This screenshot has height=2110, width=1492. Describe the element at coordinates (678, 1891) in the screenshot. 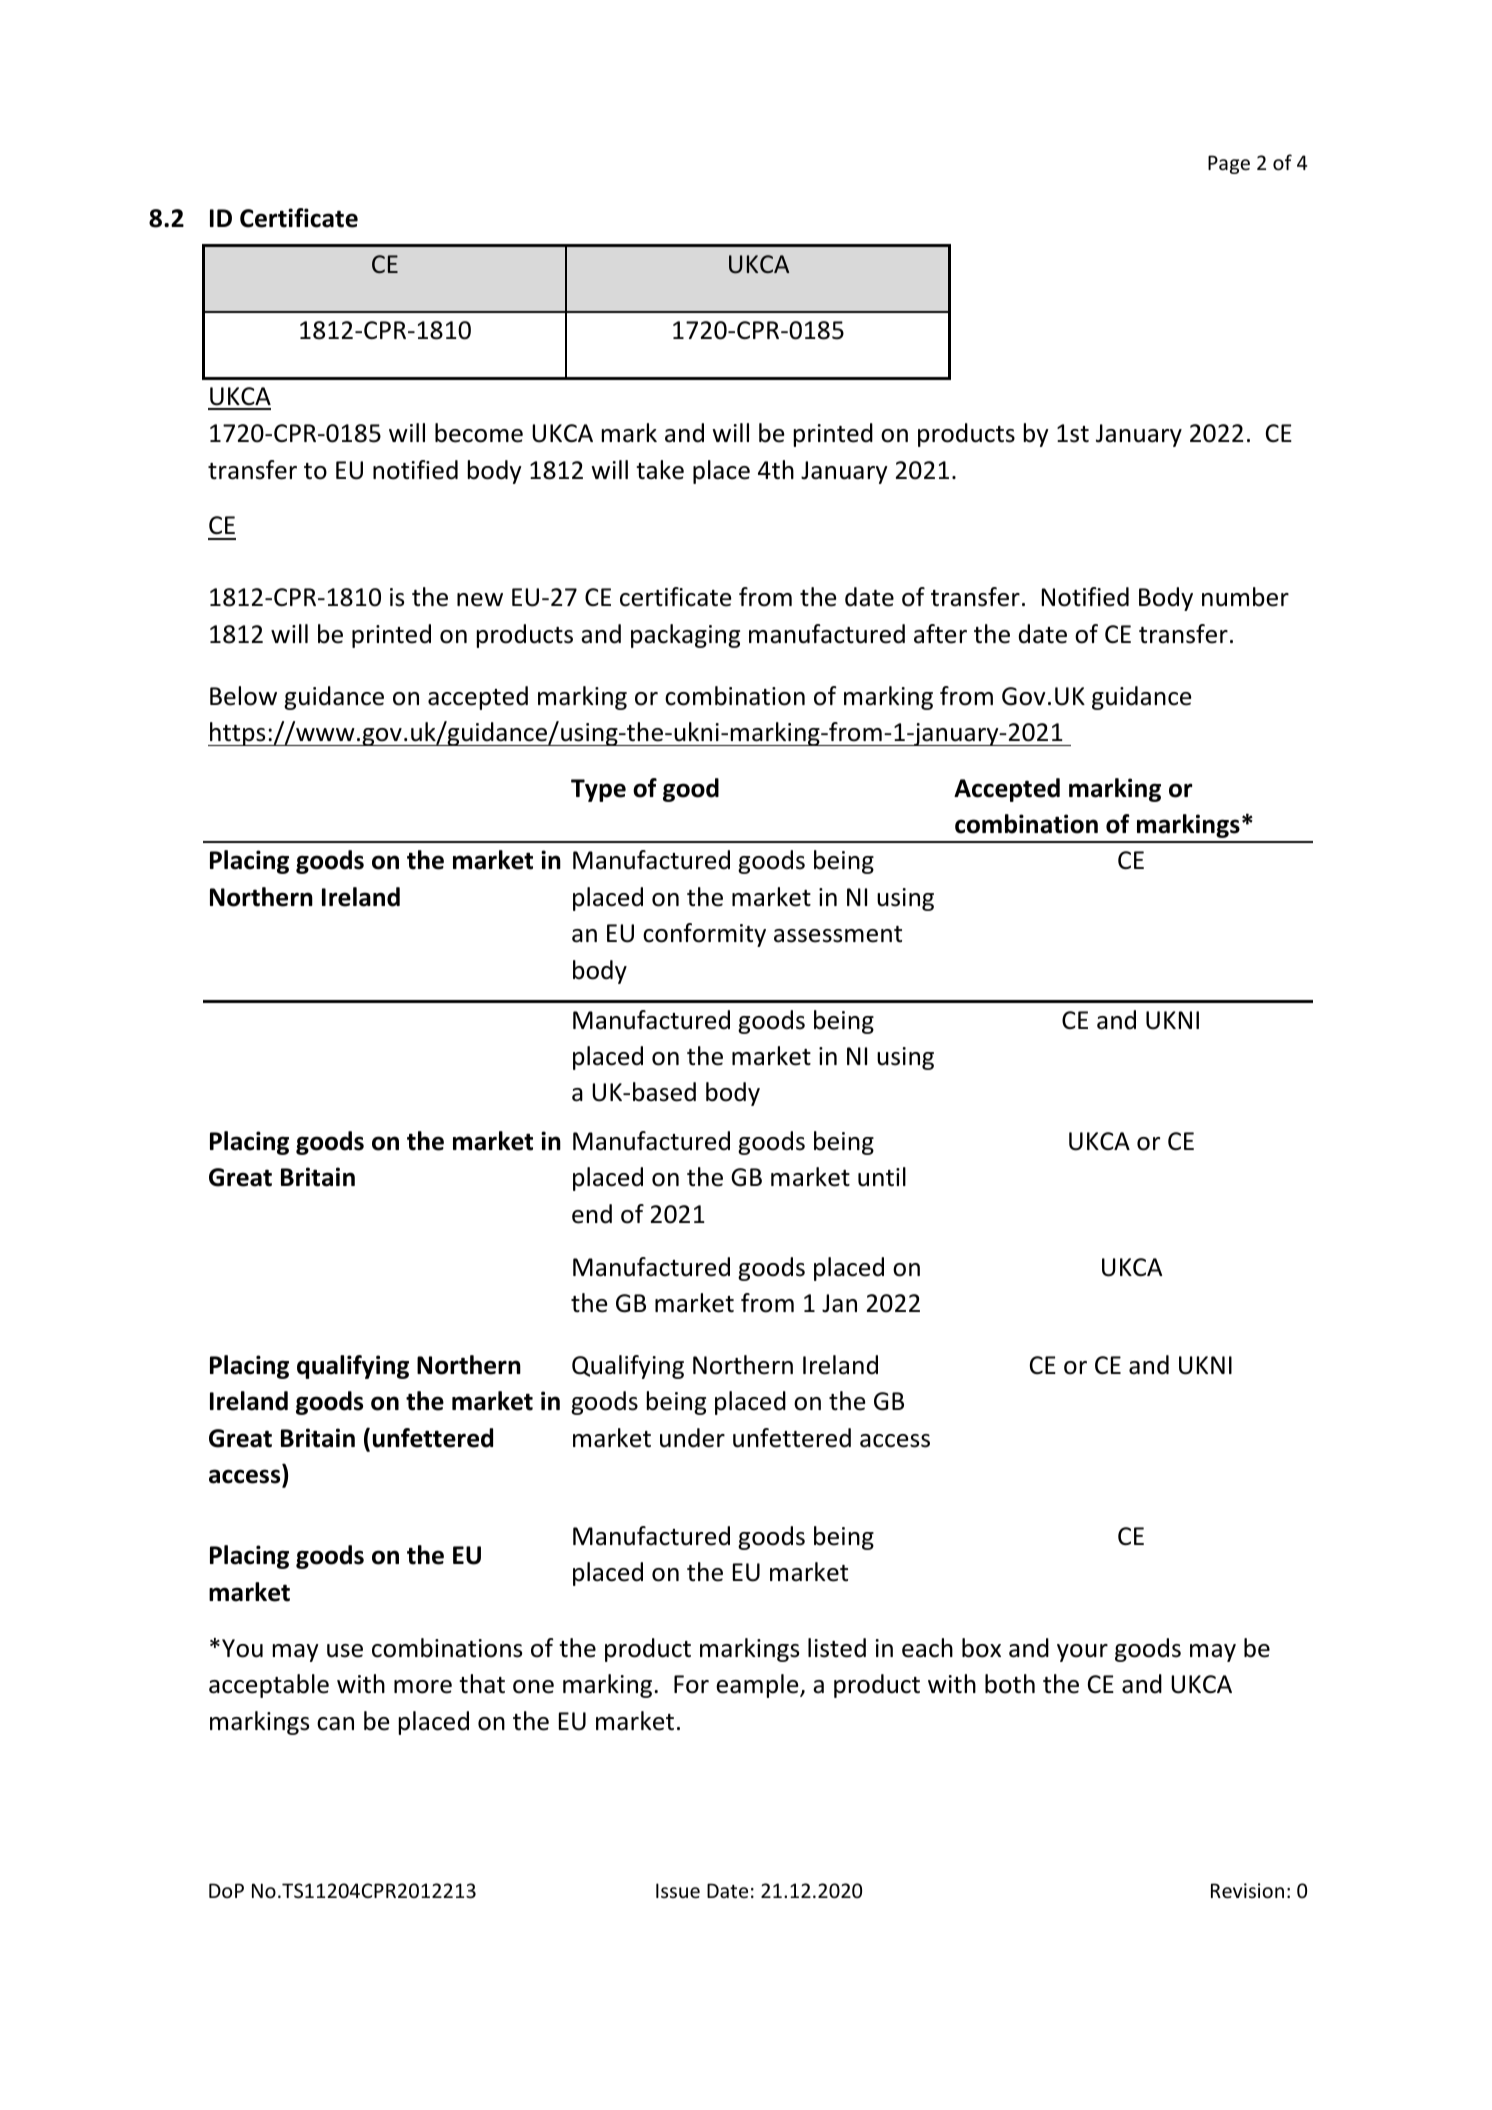

I see `Issue` at that location.
